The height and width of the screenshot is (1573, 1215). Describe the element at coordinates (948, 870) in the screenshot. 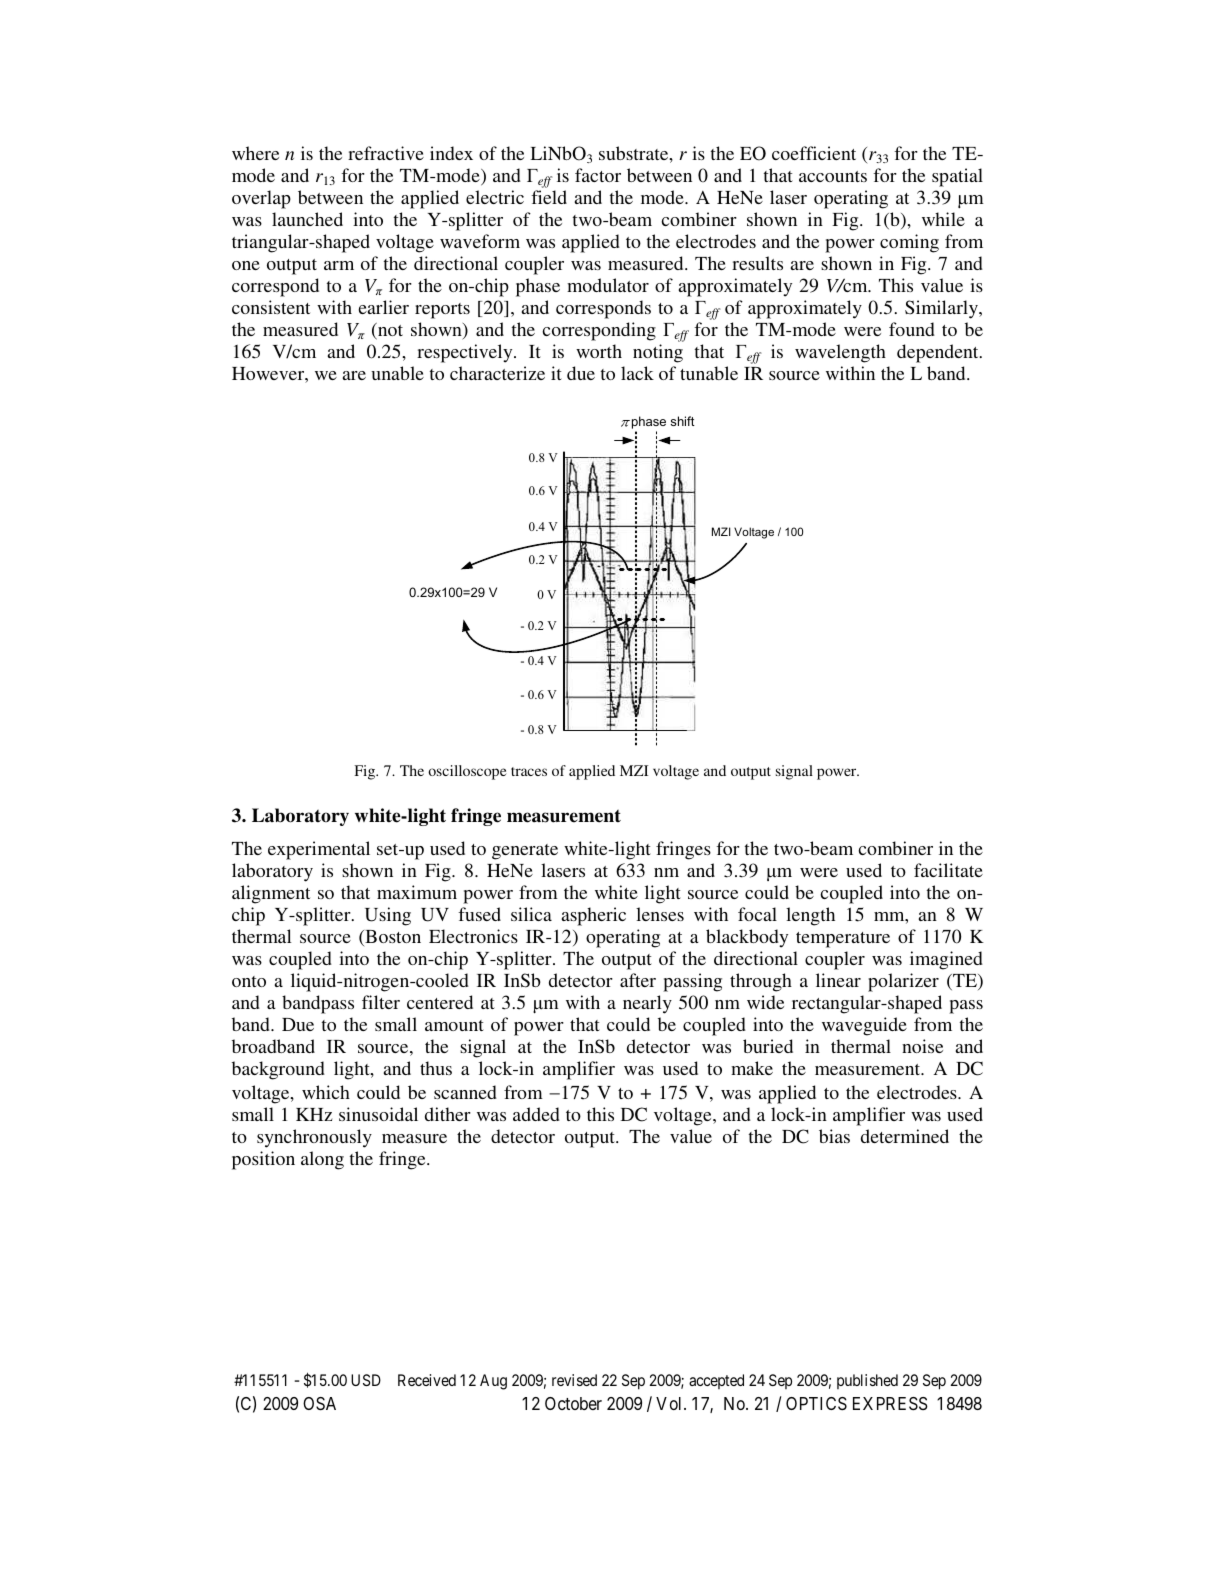

I see `facilitate` at that location.
